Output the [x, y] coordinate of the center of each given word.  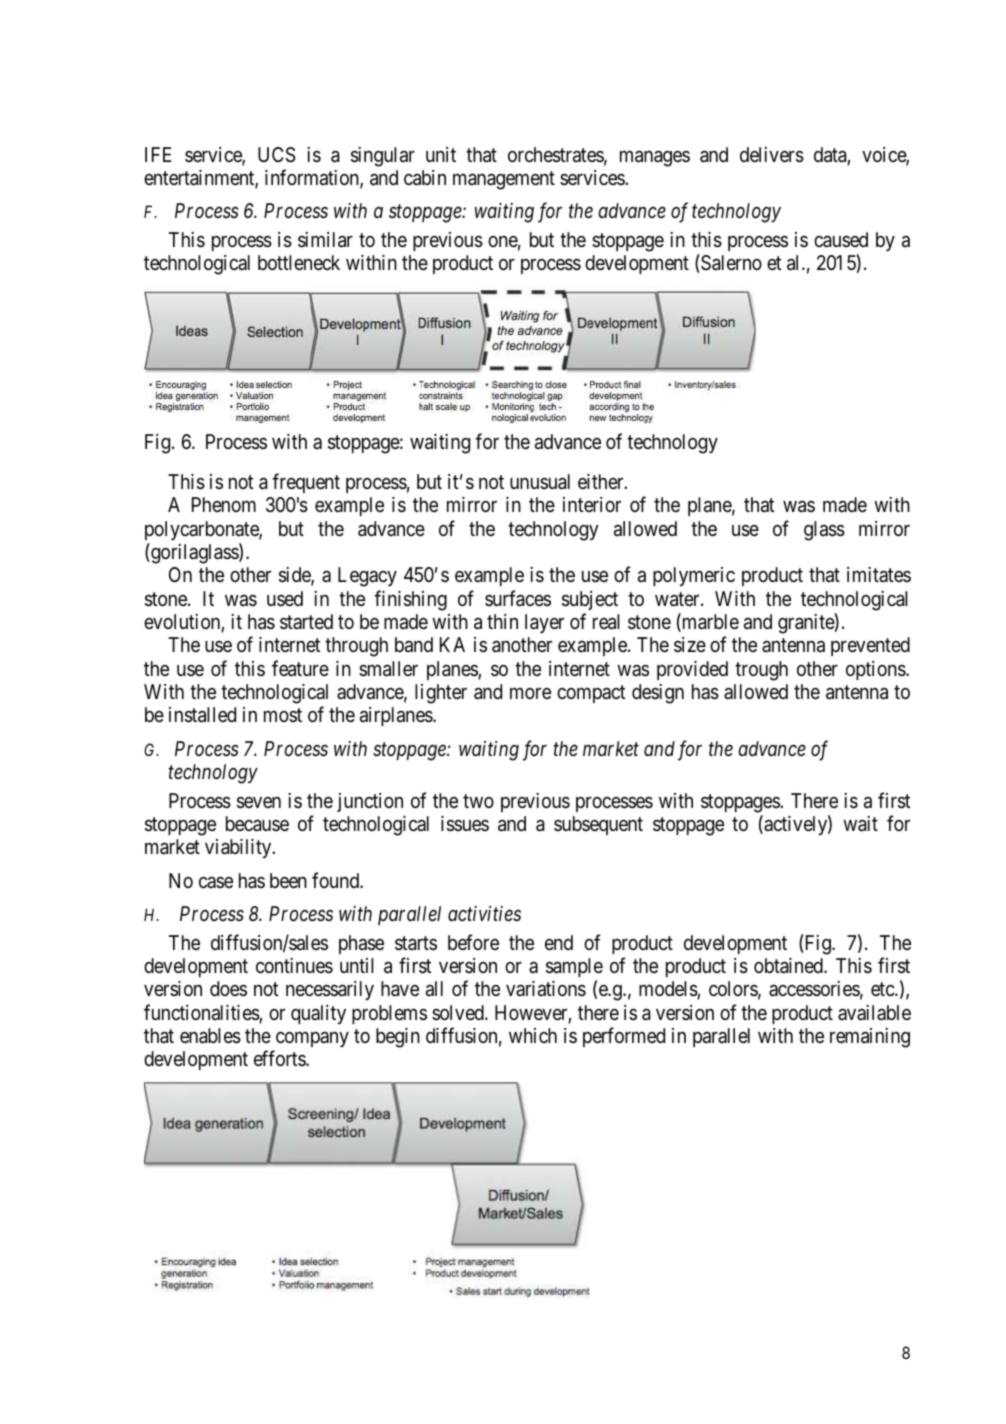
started [306, 622]
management [504, 180]
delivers [772, 155]
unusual [540, 482]
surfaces [518, 598]
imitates [879, 574]
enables [210, 1036]
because [257, 824]
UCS [277, 155]
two [478, 801]
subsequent [598, 825]
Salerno [730, 263]
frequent [306, 483]
